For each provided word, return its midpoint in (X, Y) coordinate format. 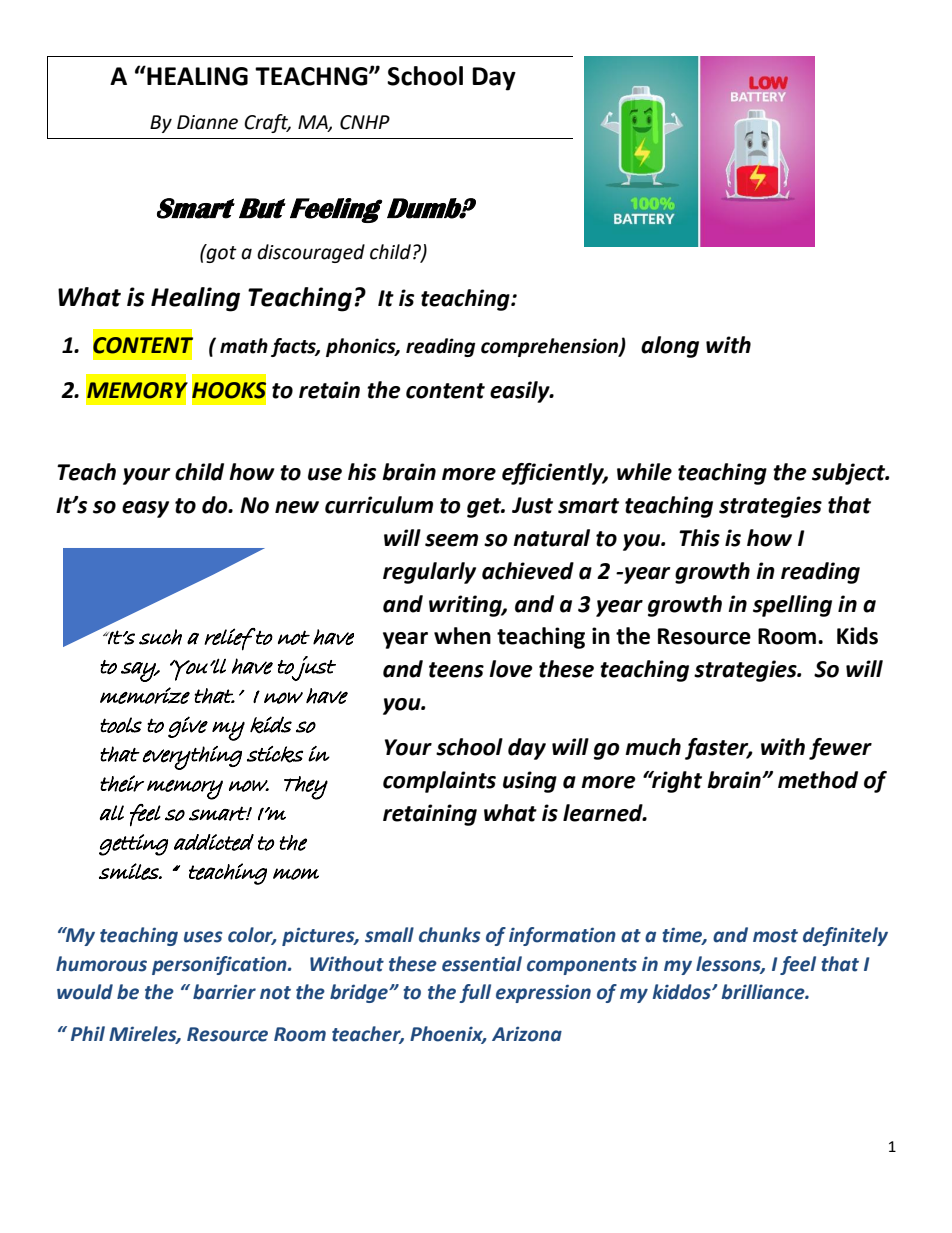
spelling (792, 606)
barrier (224, 992)
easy (145, 509)
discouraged (311, 253)
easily (521, 392)
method (818, 780)
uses (203, 937)
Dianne (207, 122)
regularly (429, 573)
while (644, 472)
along (670, 347)
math (244, 346)
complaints (439, 782)
